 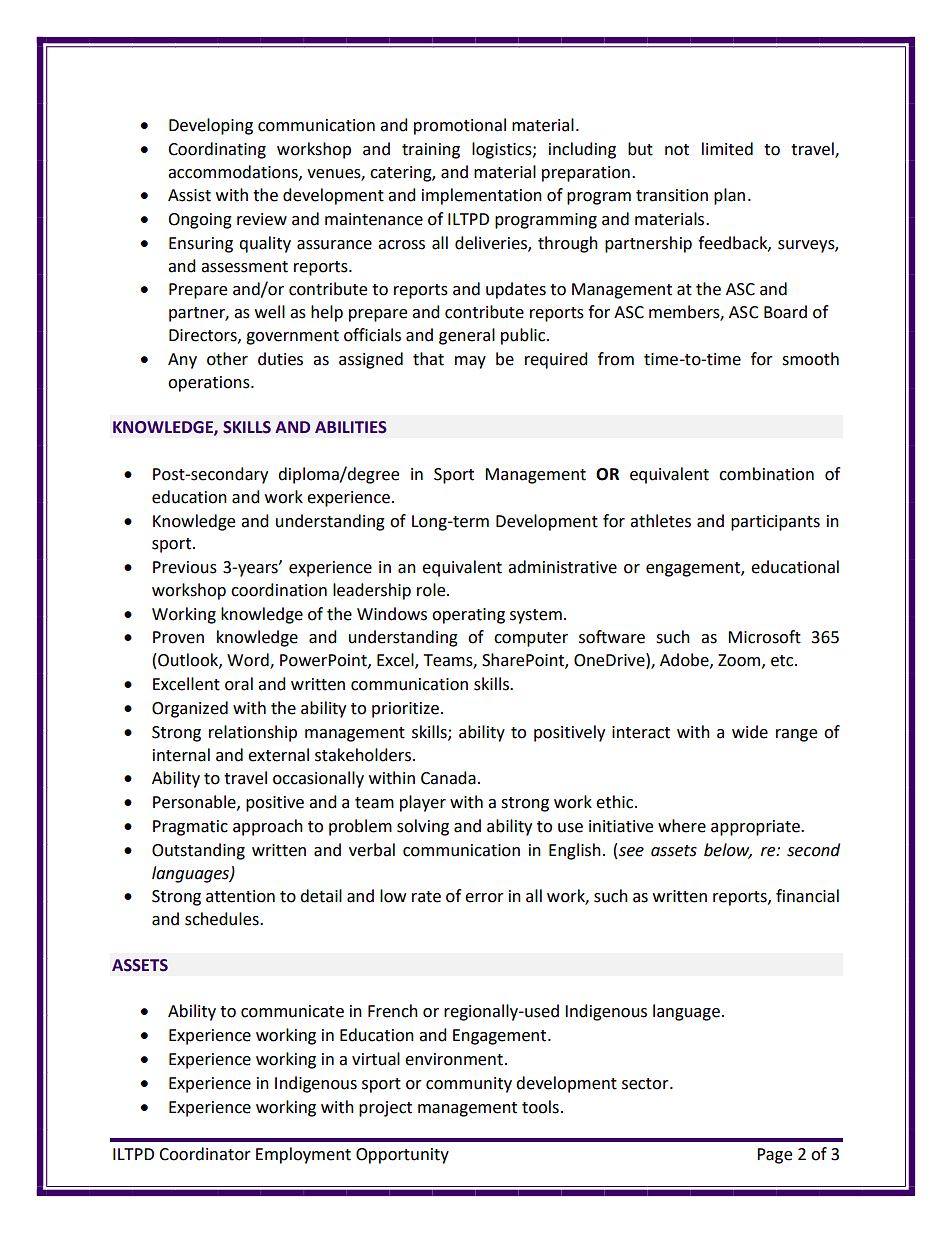 What do you see at coordinates (234, 172) in the screenshot?
I see `accommodations` at bounding box center [234, 172].
